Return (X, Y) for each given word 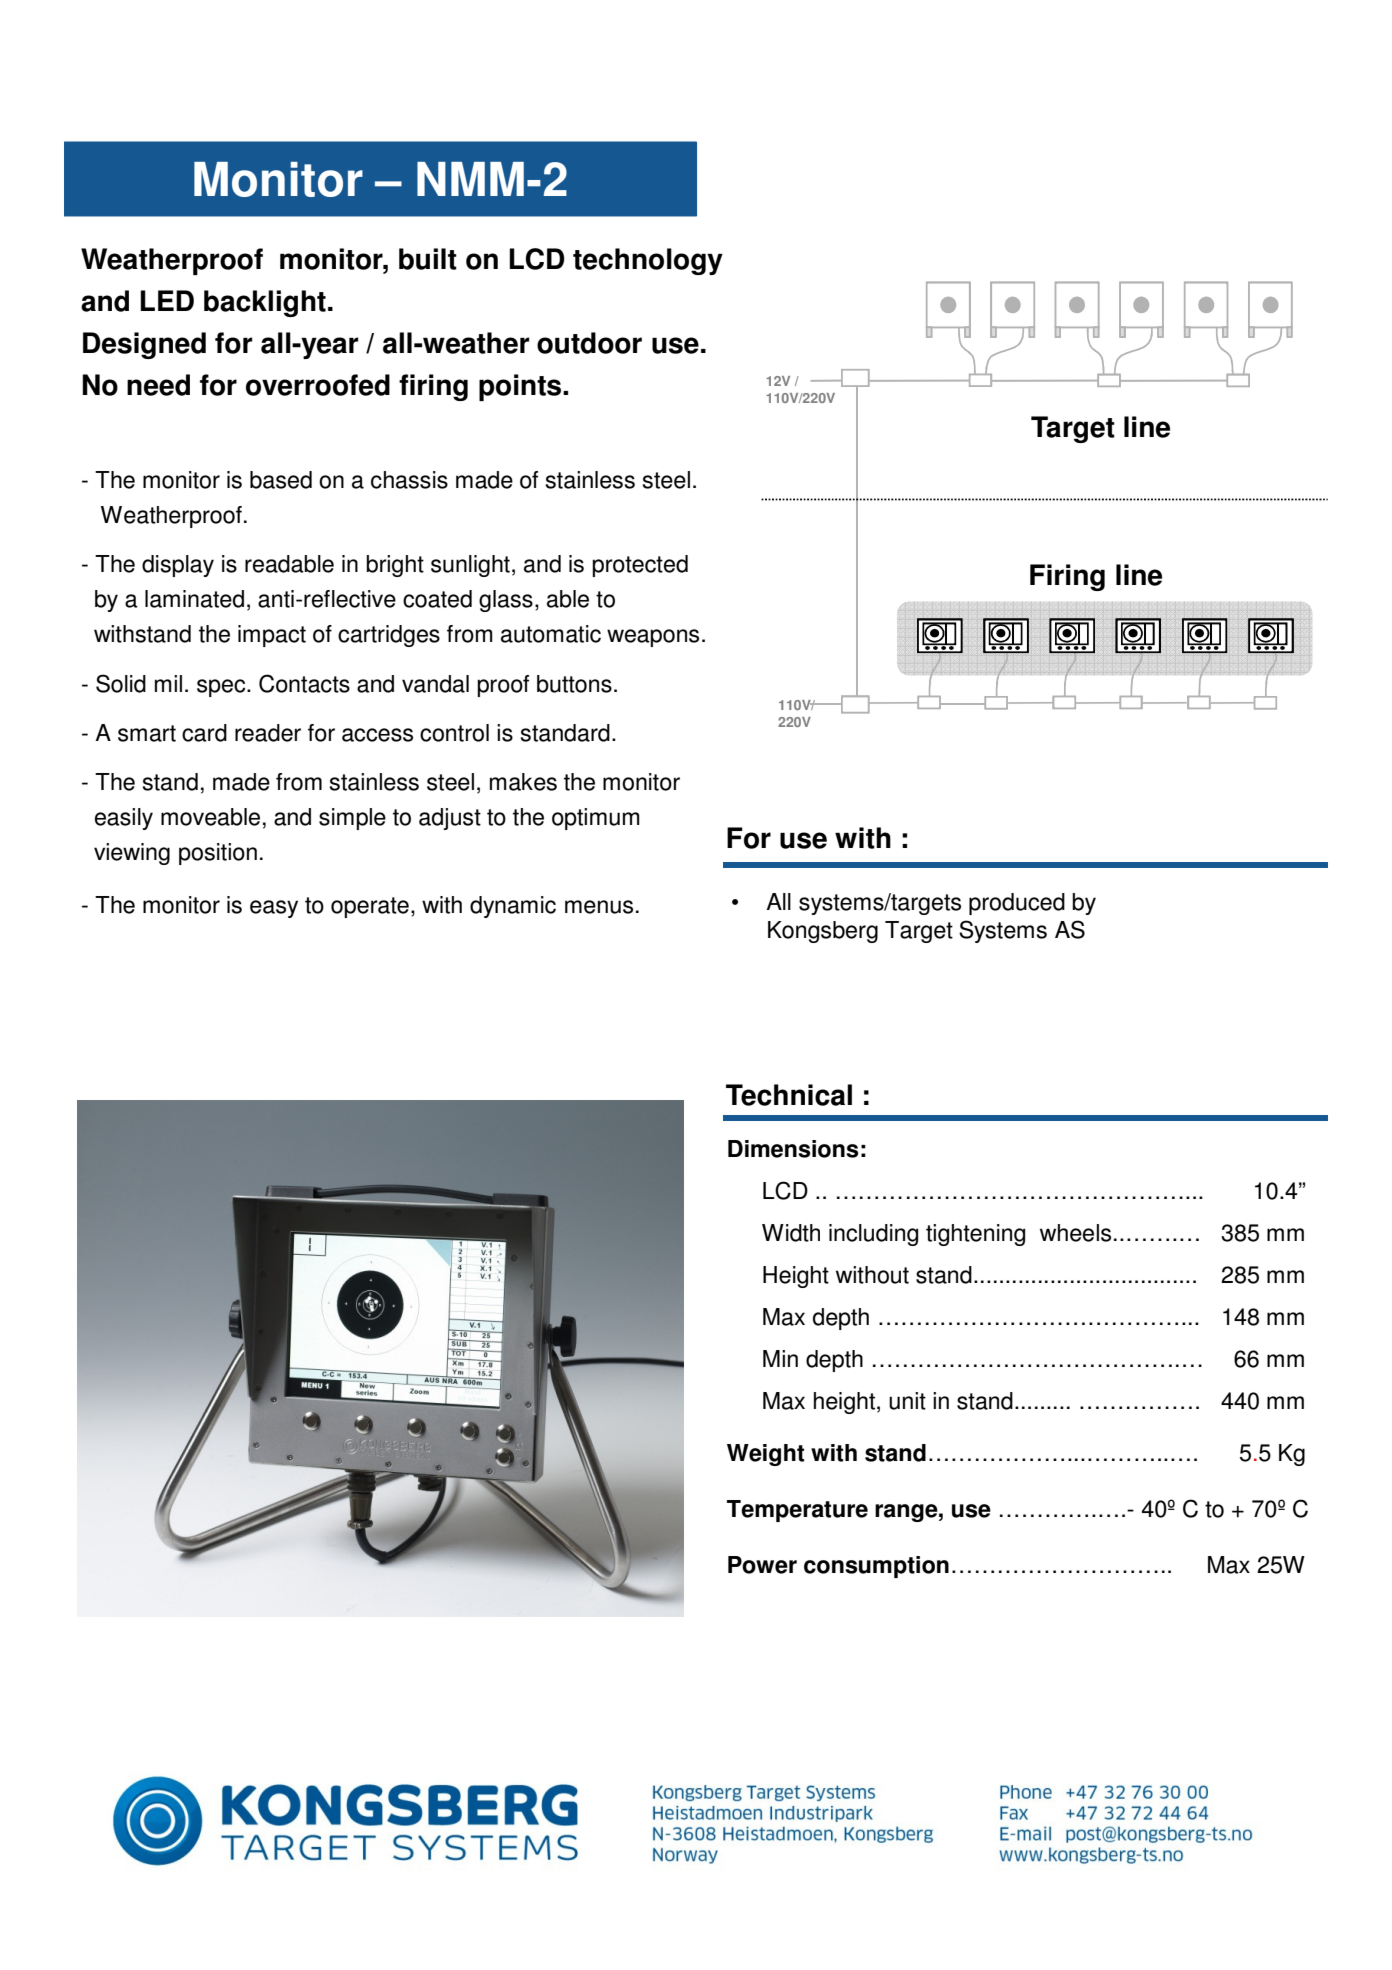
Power (762, 1565)
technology (648, 261)
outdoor (589, 343)
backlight (265, 303)
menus (599, 907)
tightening (975, 1235)
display (178, 566)
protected (640, 566)
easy (274, 909)
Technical (789, 1095)
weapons (653, 638)
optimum (596, 819)
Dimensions (793, 1149)
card (204, 733)
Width (791, 1233)
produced (1017, 904)
